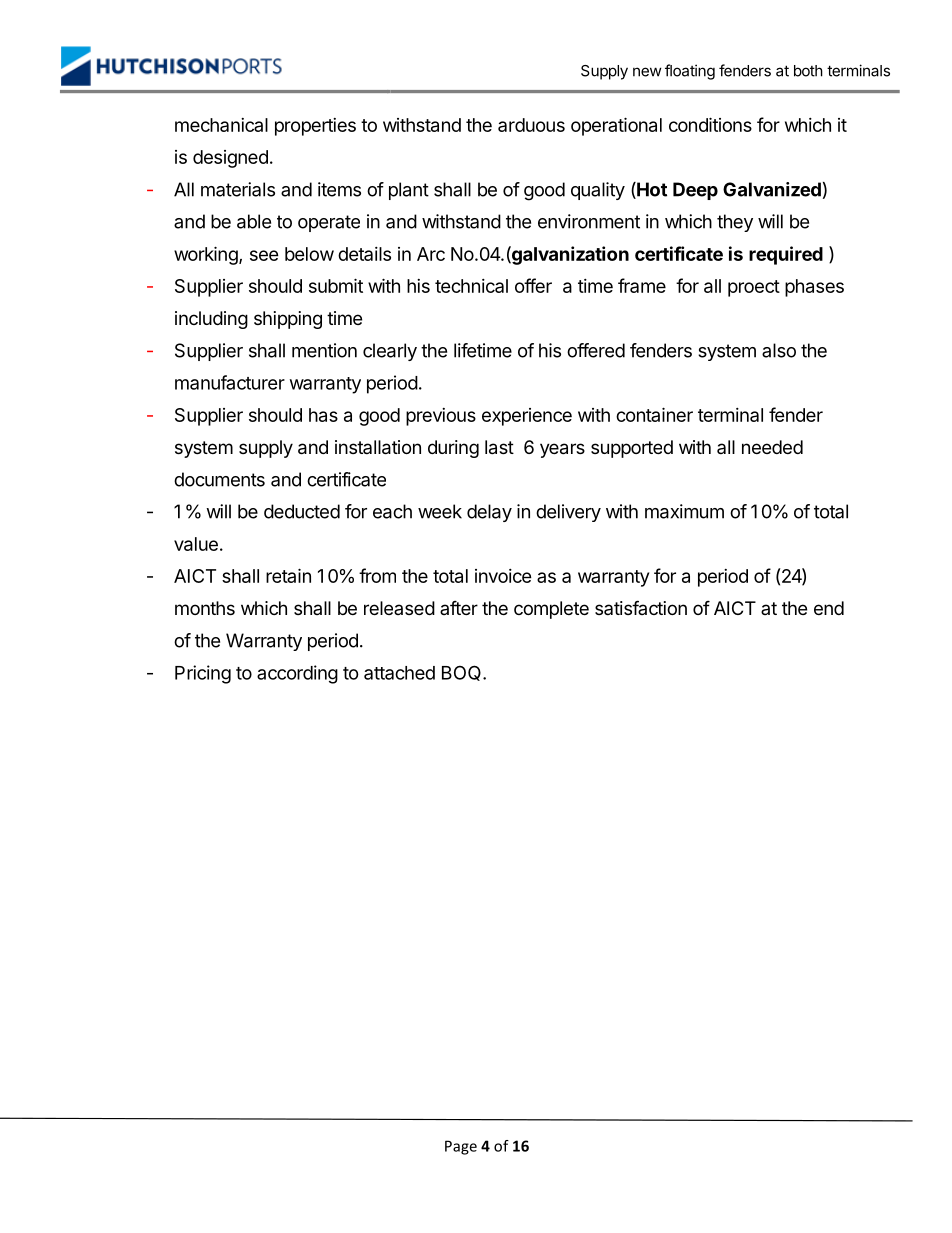 The image size is (952, 1233). I want to click on invoice, so click(503, 576).
